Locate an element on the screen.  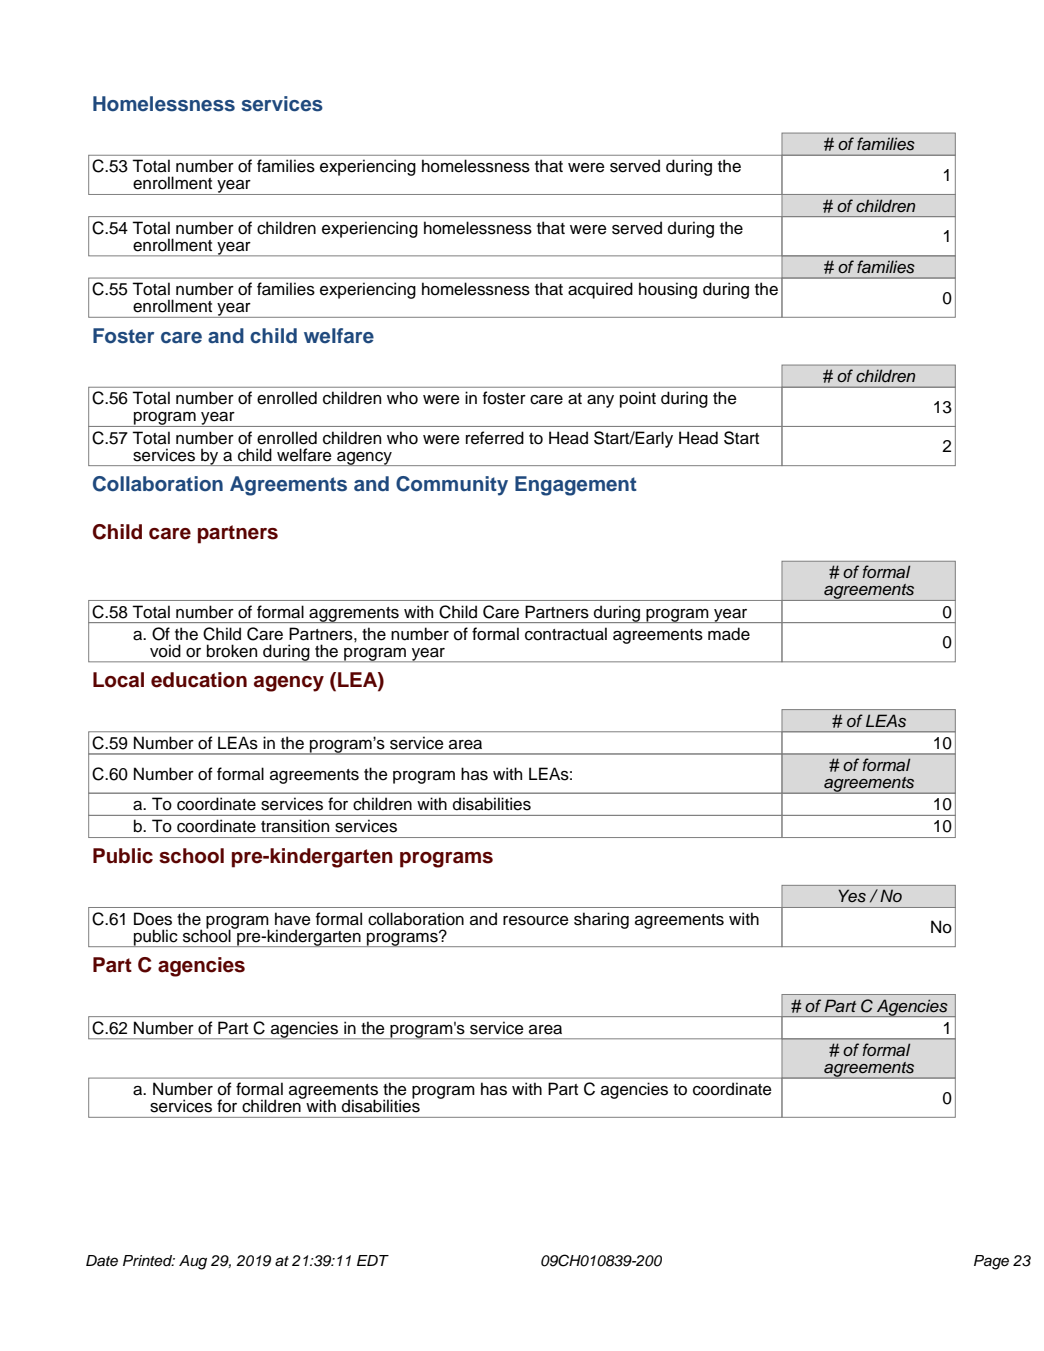
Yes is located at coordinates (852, 896).
